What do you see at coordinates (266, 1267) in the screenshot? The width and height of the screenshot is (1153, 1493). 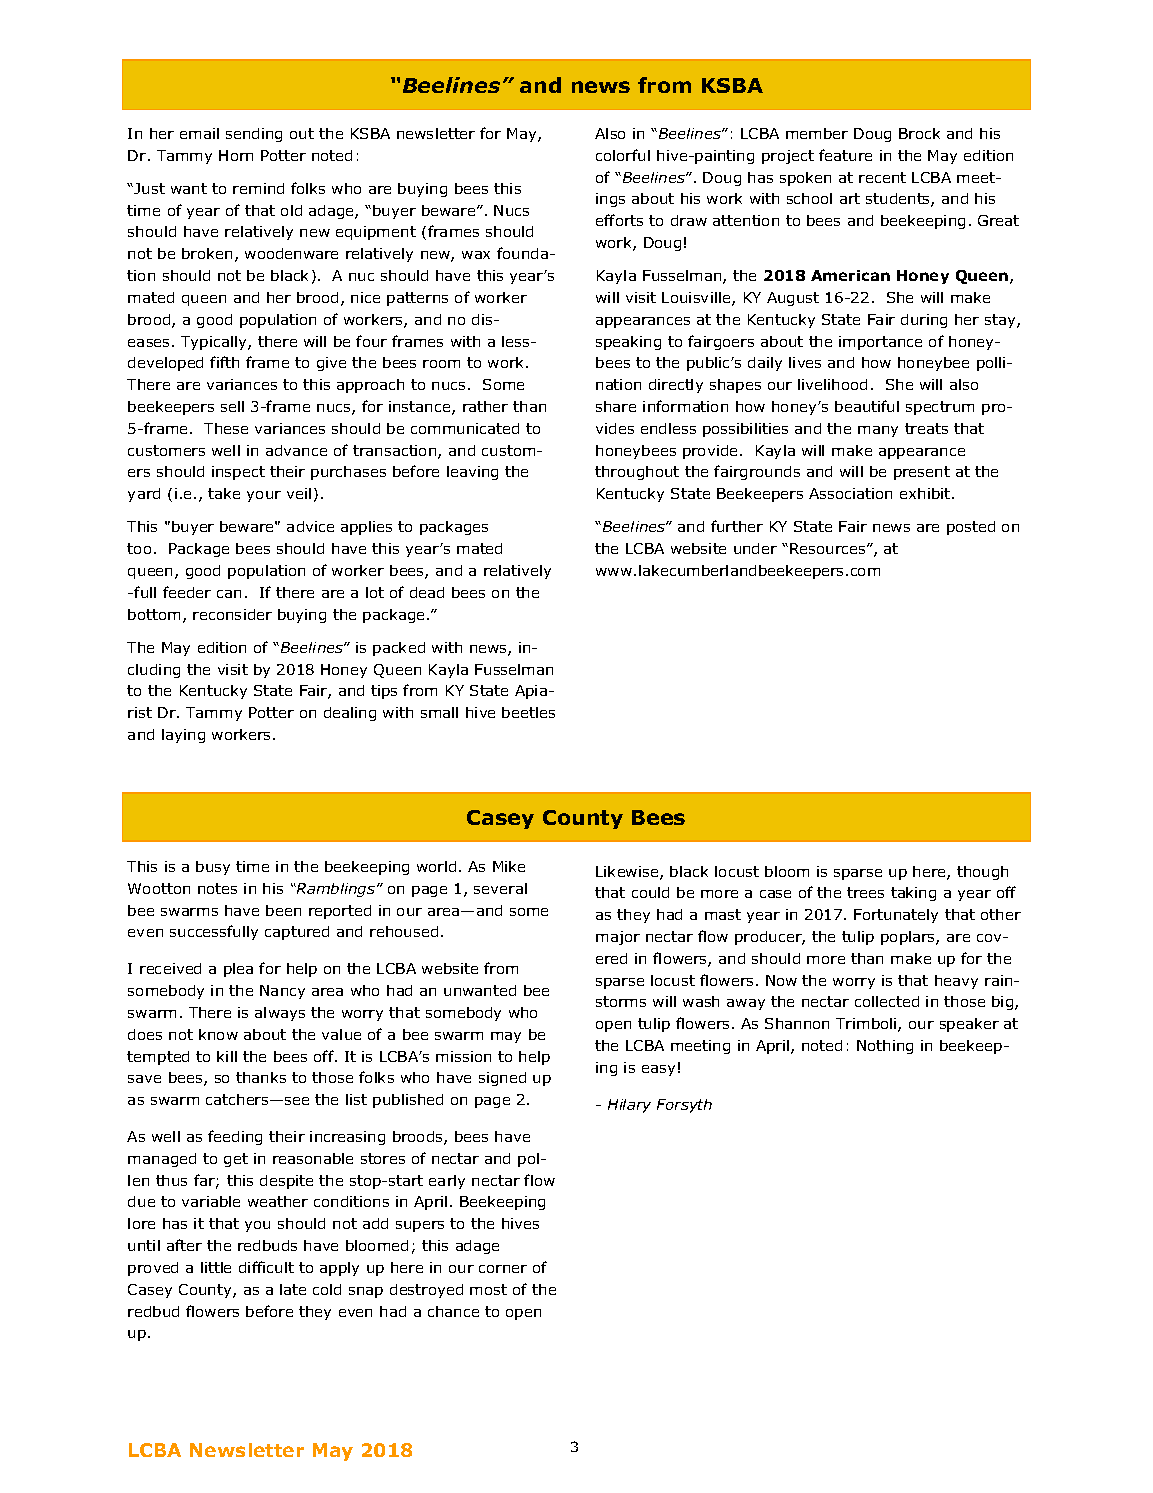 I see `difficult` at bounding box center [266, 1267].
